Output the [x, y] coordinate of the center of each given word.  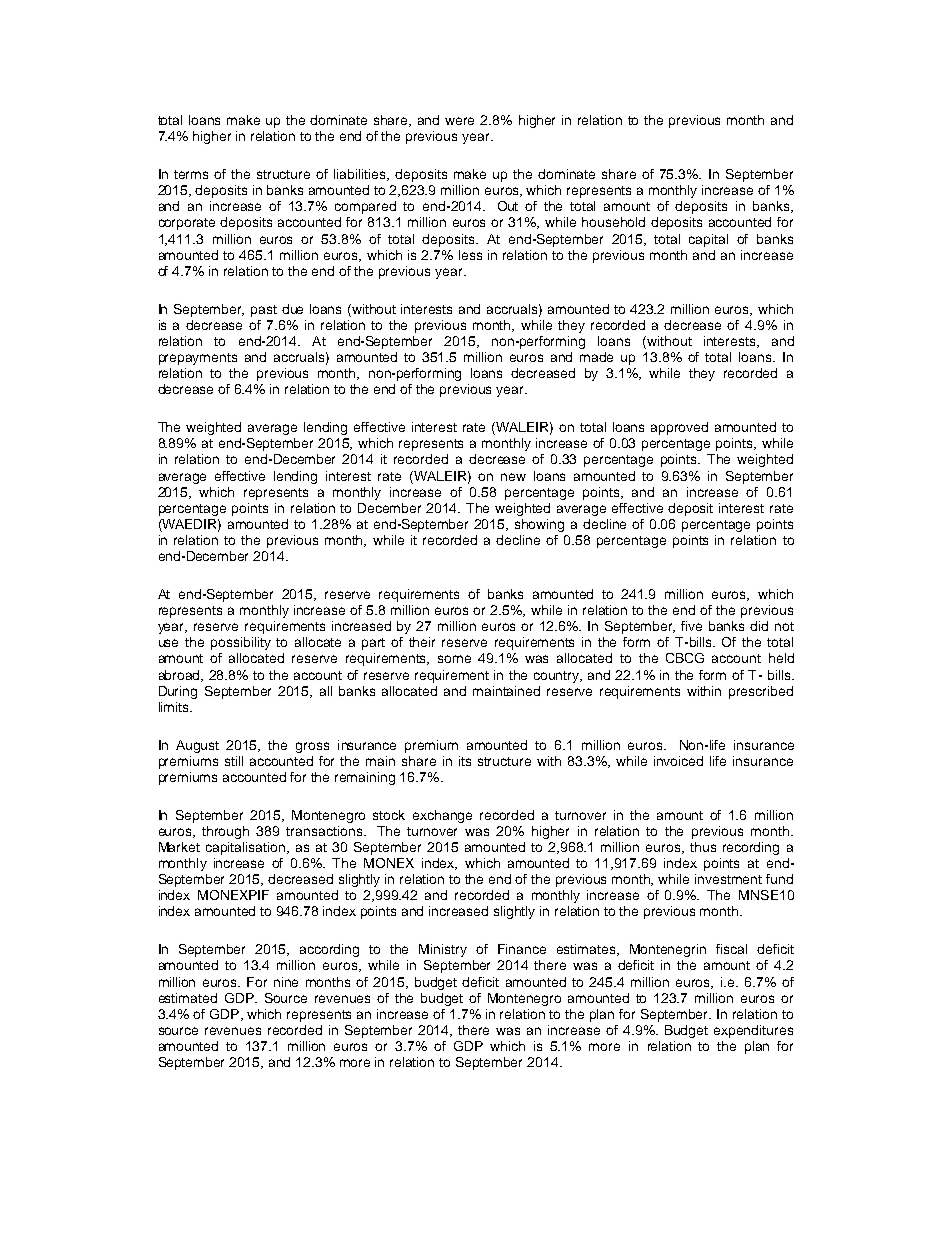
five [691, 626]
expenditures [753, 1031]
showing [539, 525]
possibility [241, 643]
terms [191, 174]
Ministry [443, 950]
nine [286, 982]
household [613, 222]
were [459, 121]
